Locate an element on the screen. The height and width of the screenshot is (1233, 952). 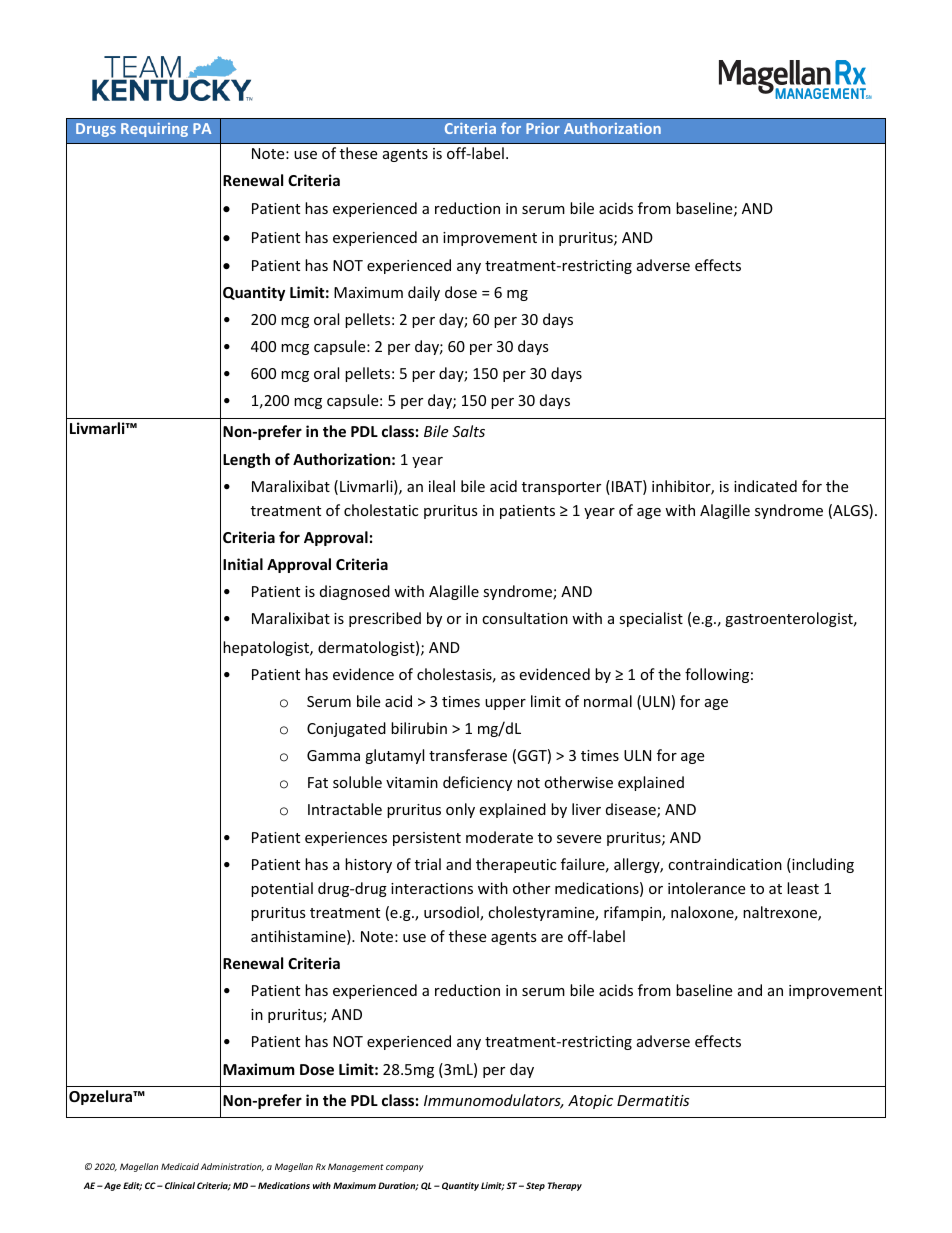
upper is located at coordinates (505, 704).
